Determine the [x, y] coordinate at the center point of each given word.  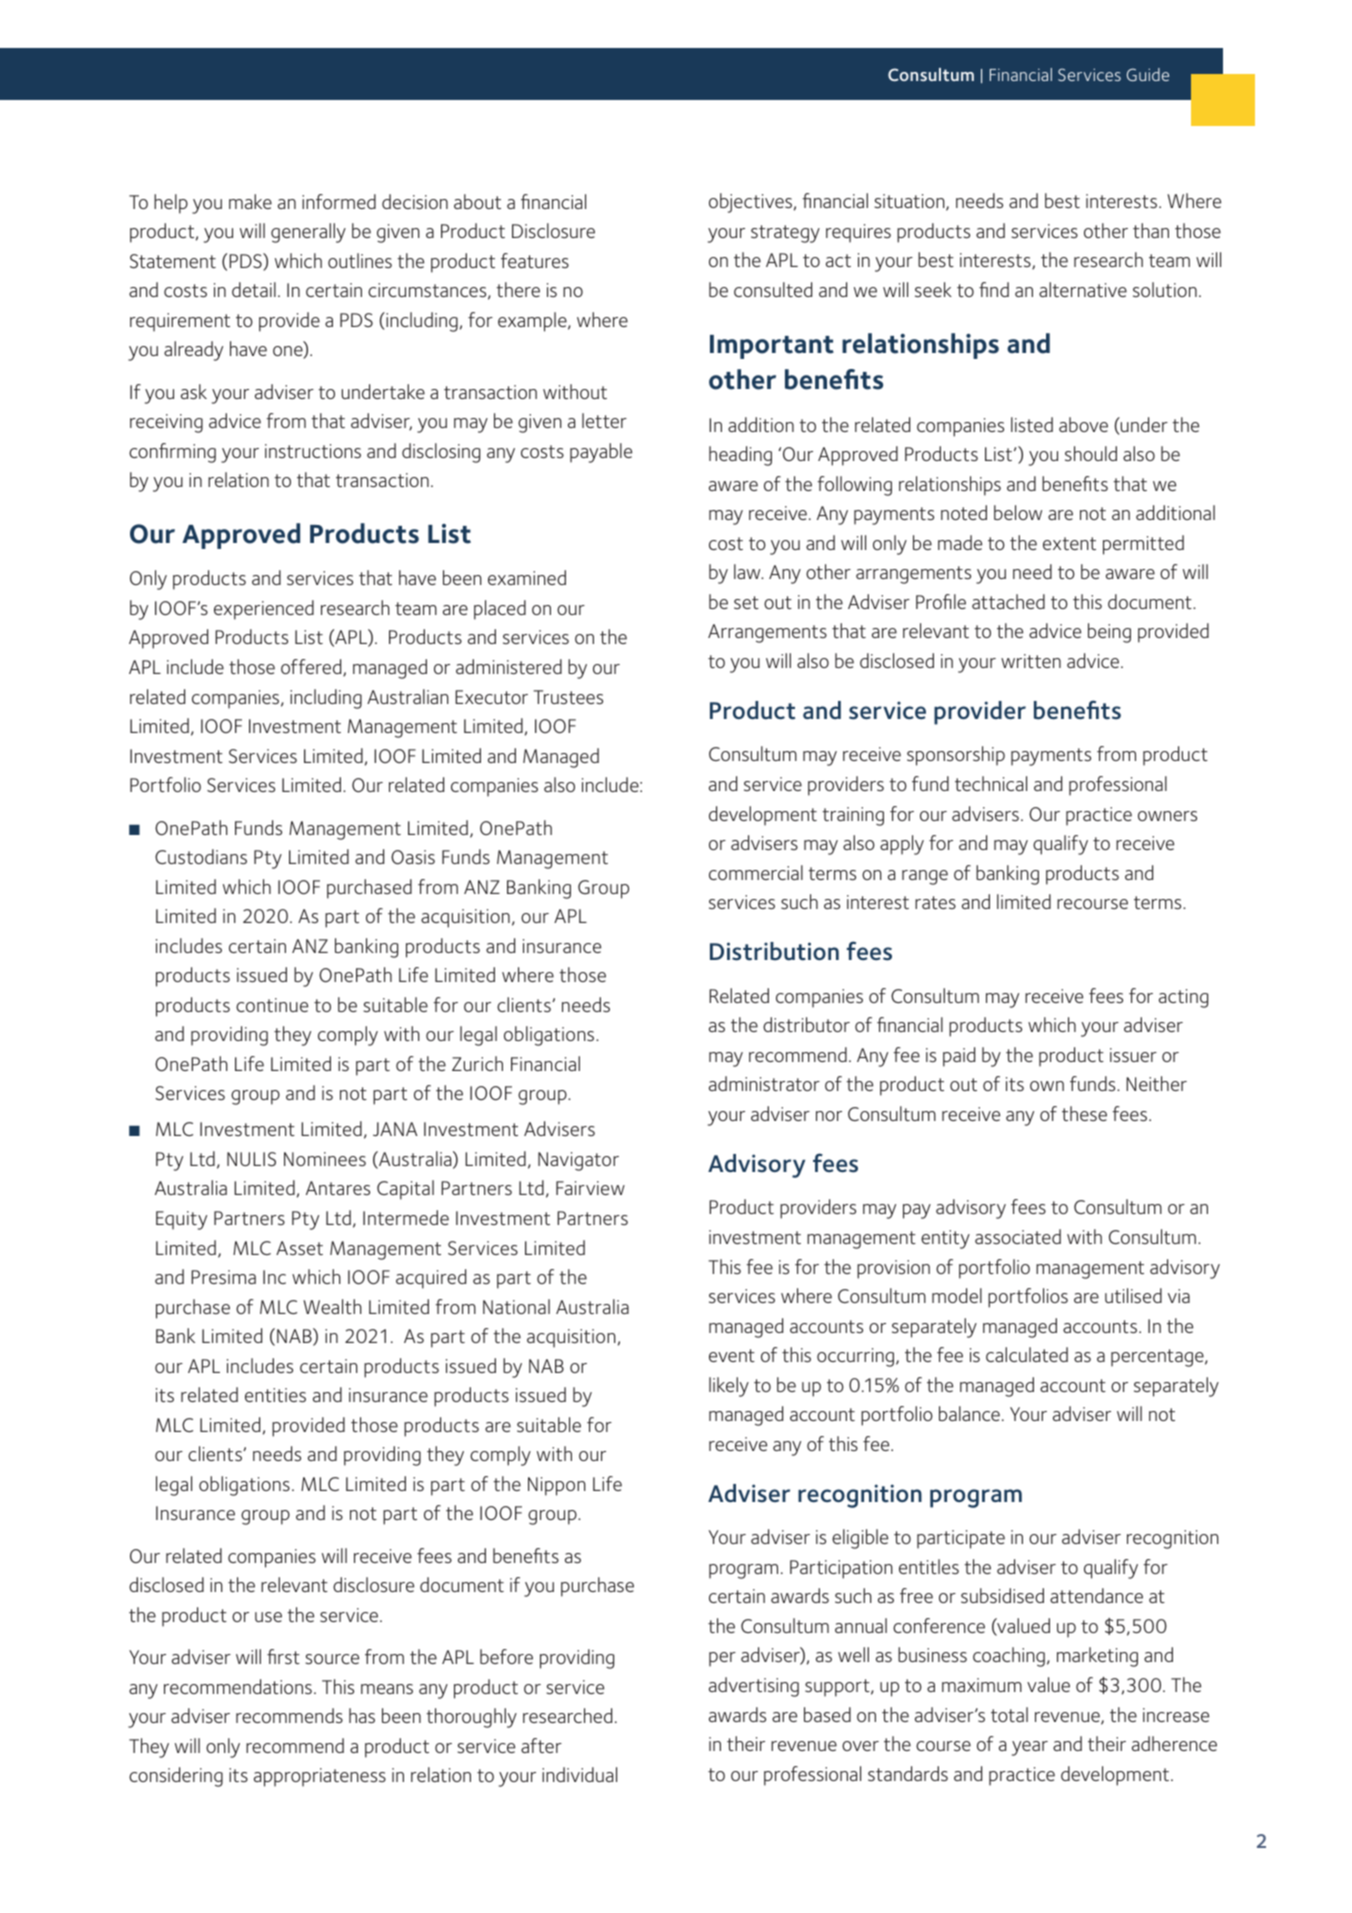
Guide [1148, 74]
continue [272, 1005]
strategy [785, 234]
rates [935, 902]
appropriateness [320, 1777]
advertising [754, 1687]
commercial [756, 872]
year [1030, 1748]
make [250, 201]
